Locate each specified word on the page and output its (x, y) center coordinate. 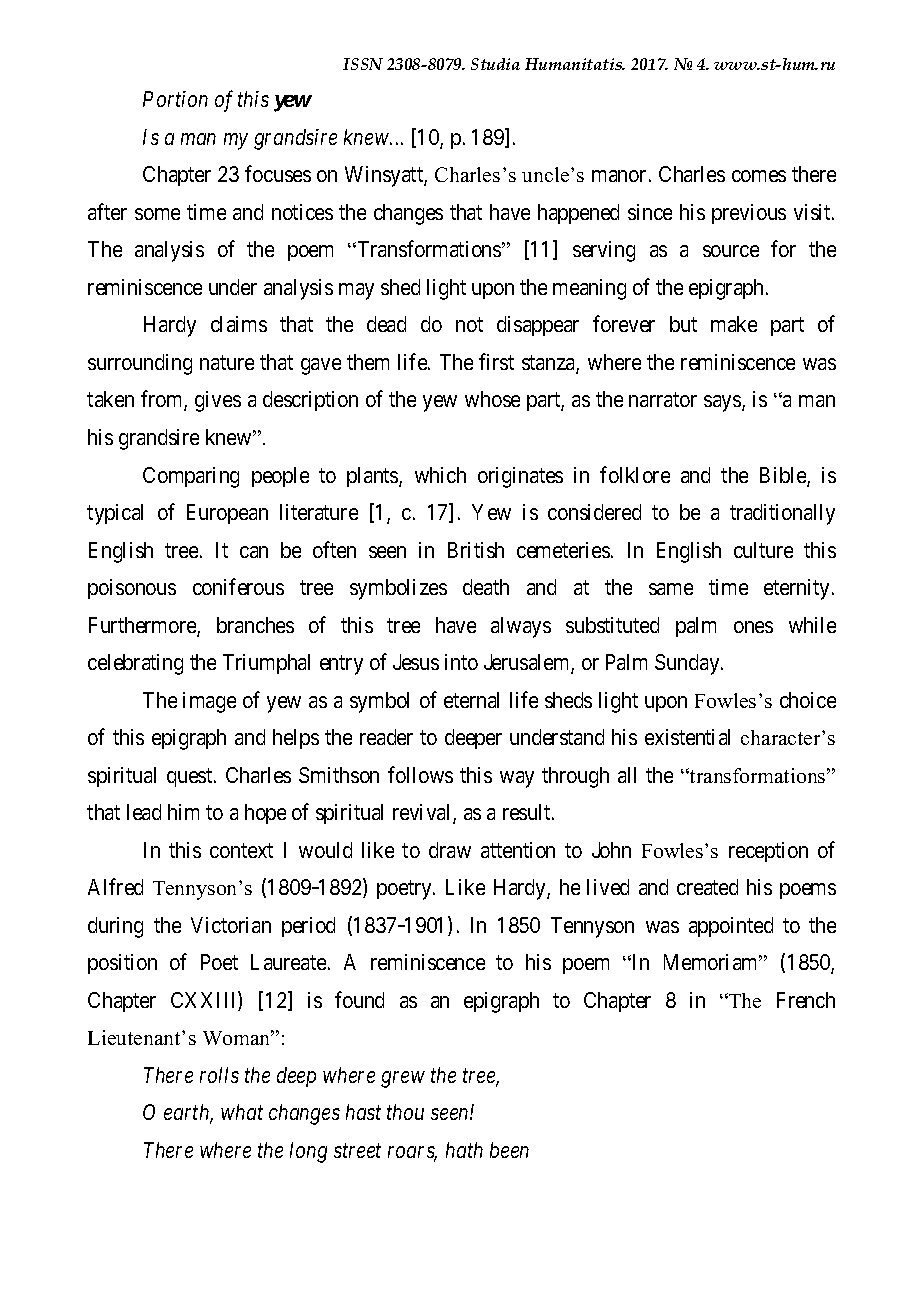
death (486, 587)
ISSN (363, 64)
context (241, 850)
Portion (175, 99)
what (242, 1112)
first (496, 361)
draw (450, 850)
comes (759, 176)
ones (753, 627)
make (734, 324)
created (707, 887)
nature (227, 362)
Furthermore (143, 626)
